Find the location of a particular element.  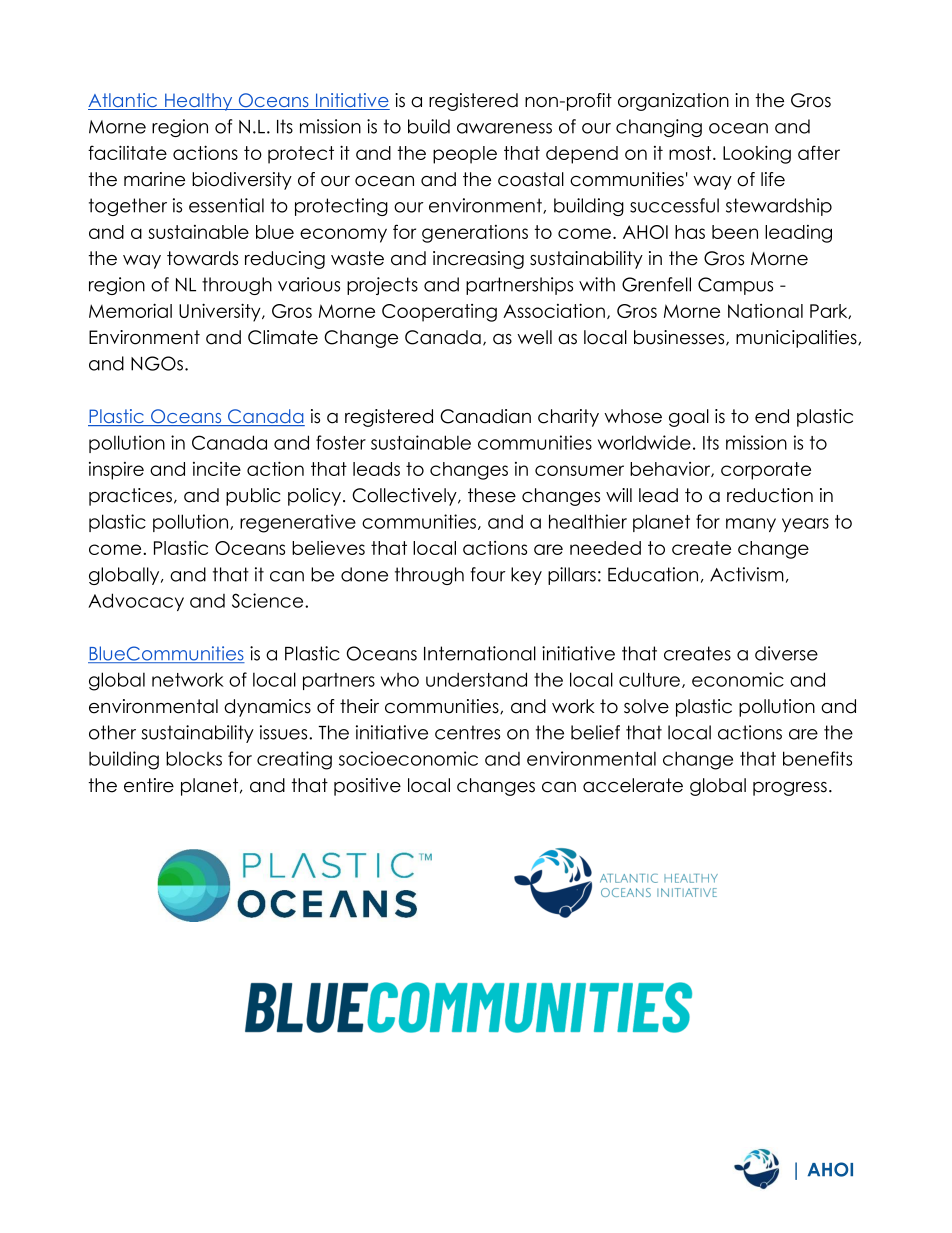

awareness is located at coordinates (504, 128).
